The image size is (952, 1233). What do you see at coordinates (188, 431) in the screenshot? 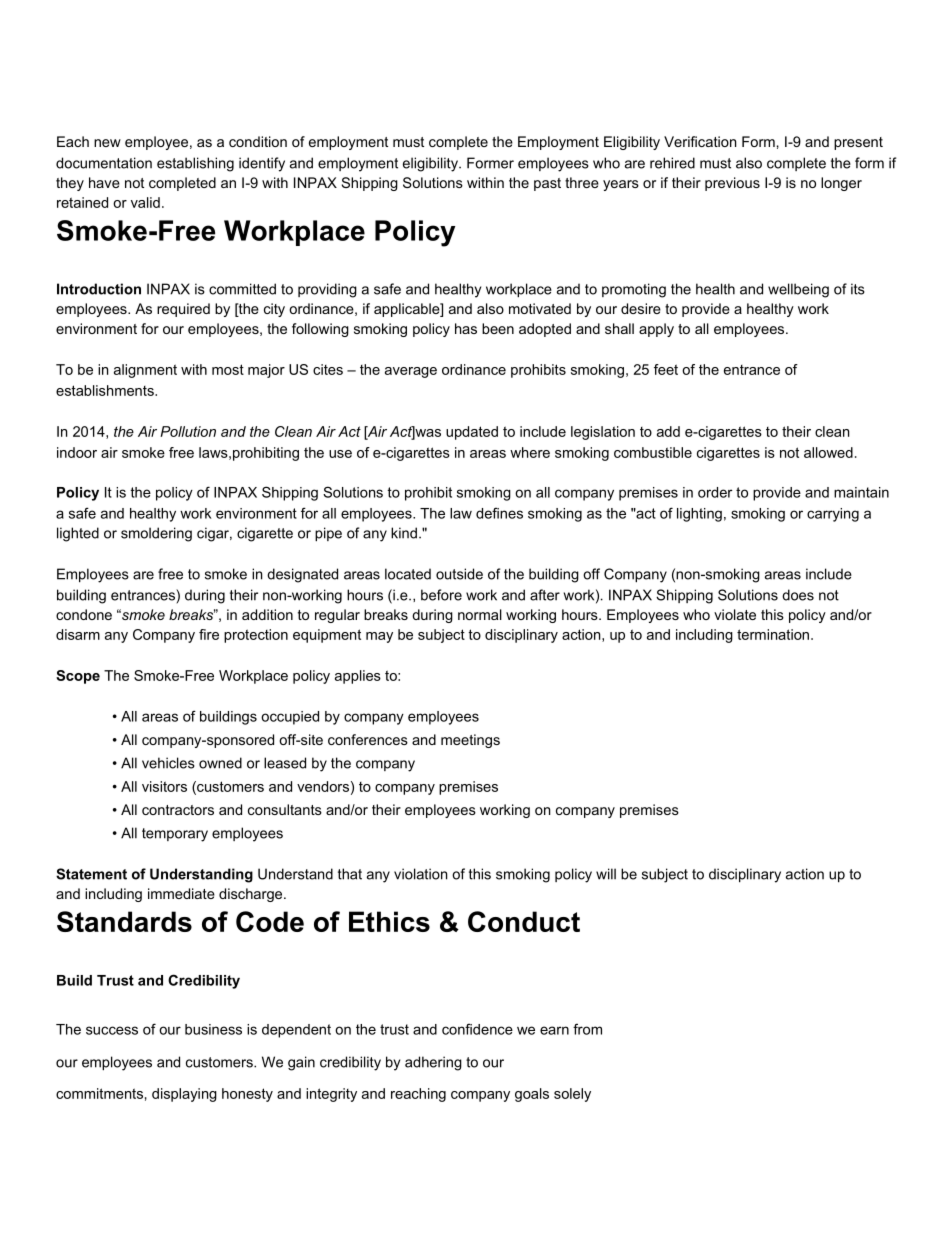
I see `Pollution` at bounding box center [188, 431].
